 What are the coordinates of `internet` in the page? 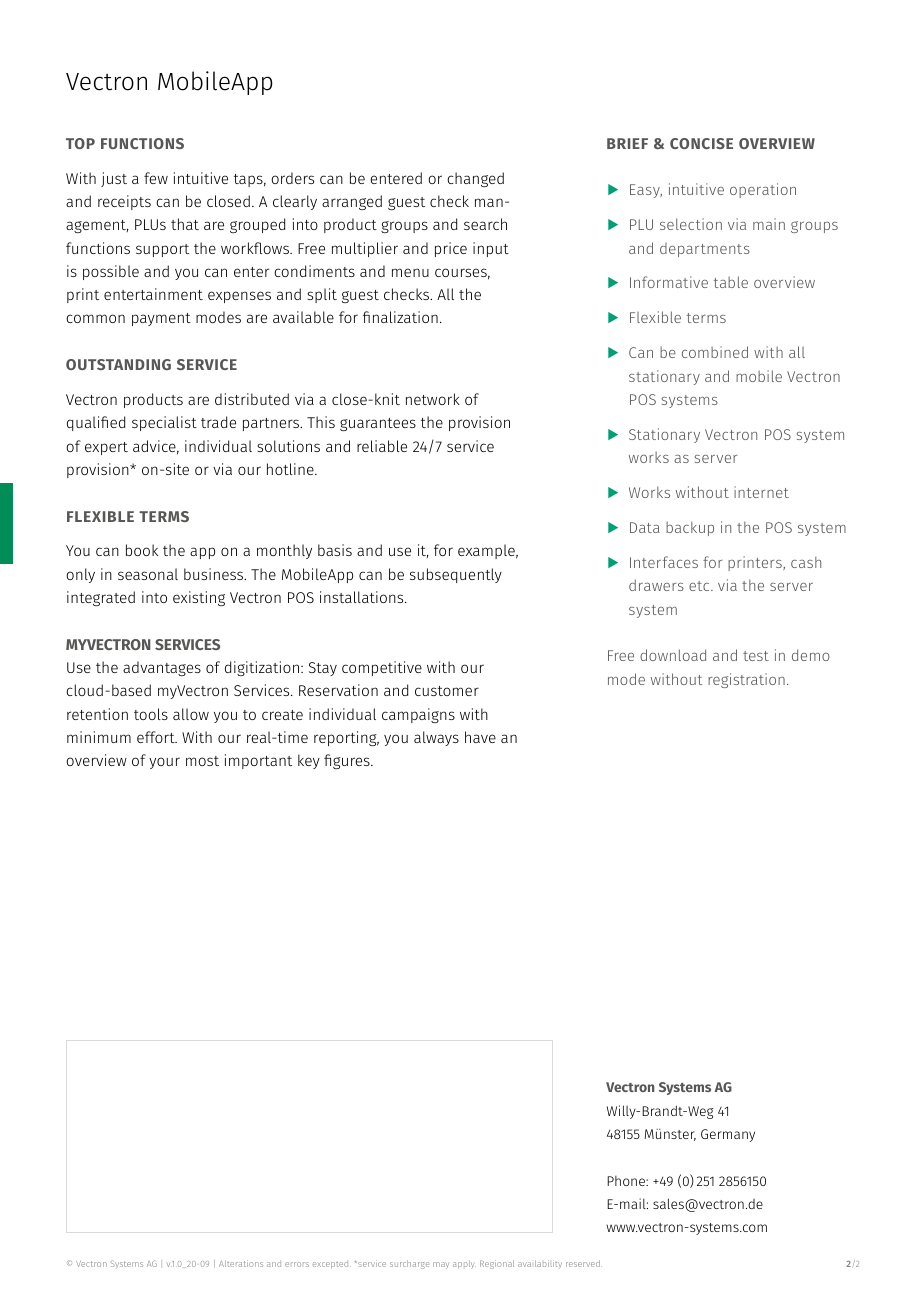 It's located at (761, 492).
